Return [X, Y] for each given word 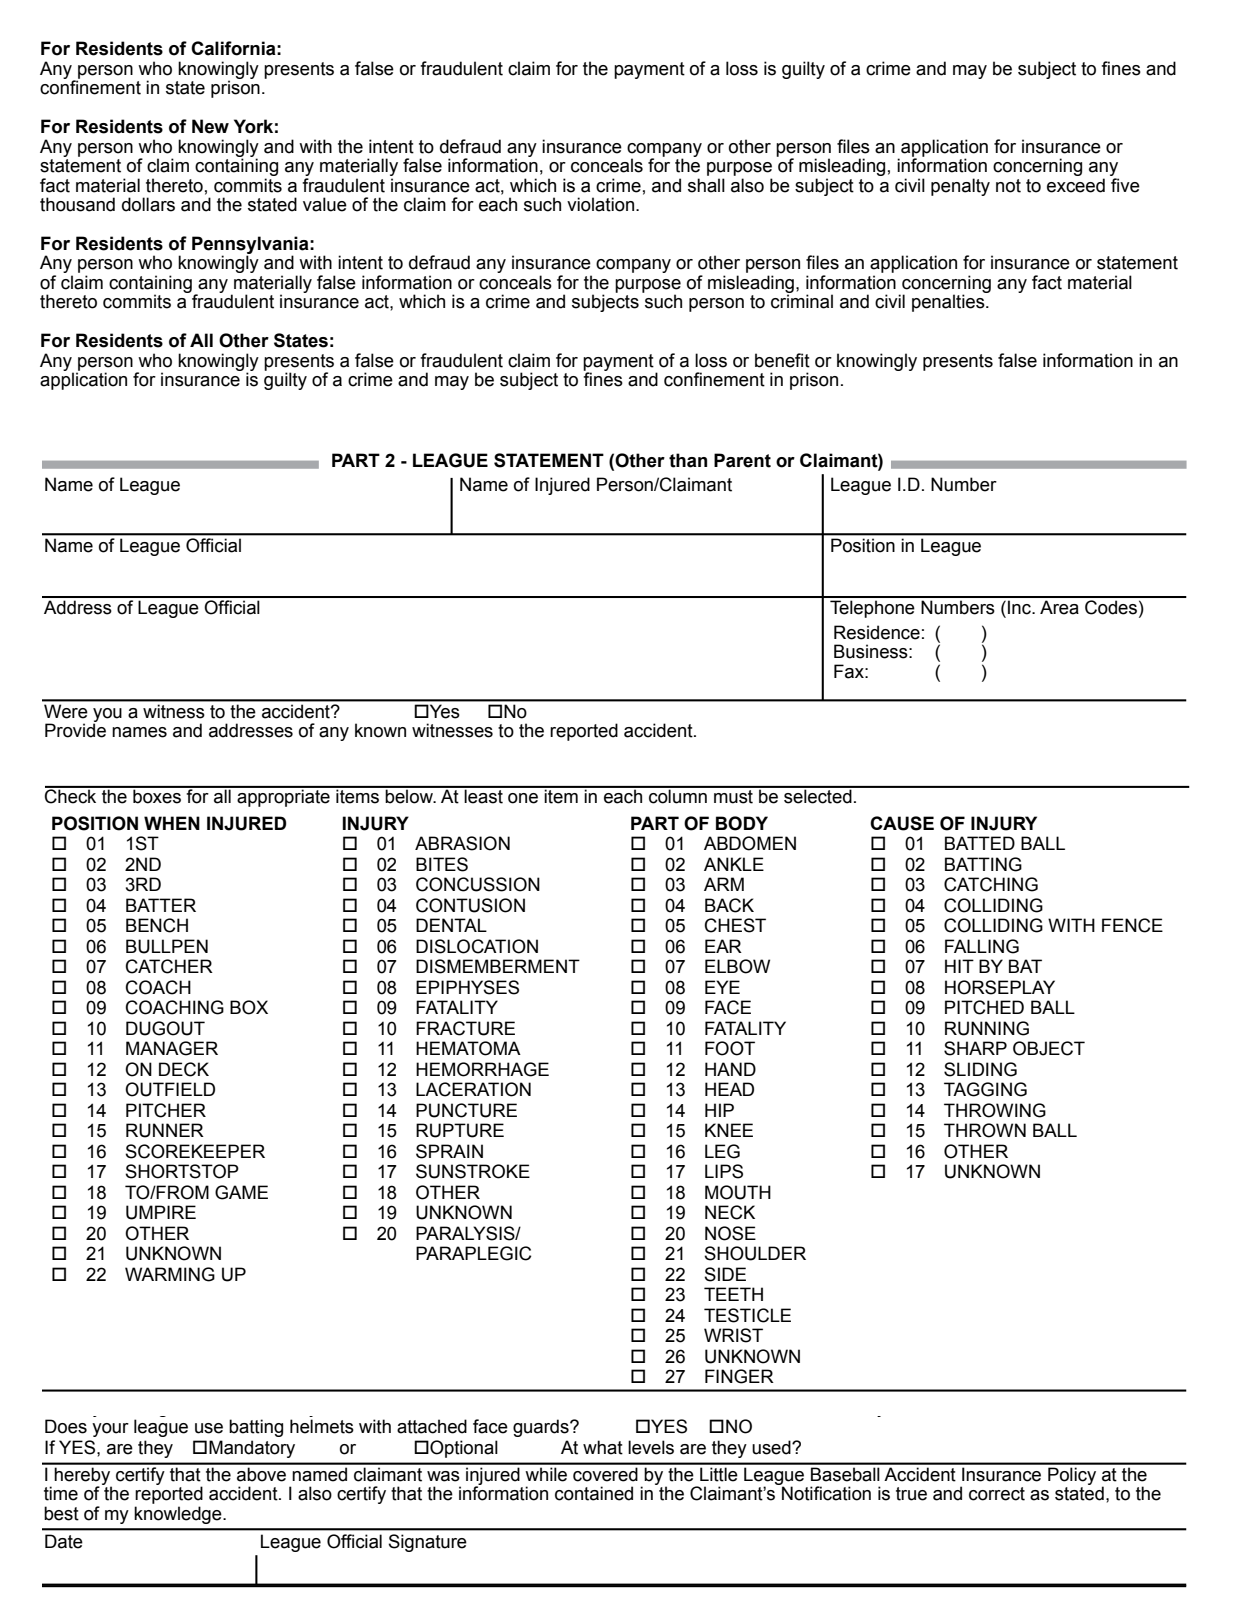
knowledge [179, 1515]
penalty [960, 187]
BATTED [980, 843]
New [210, 126]
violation [602, 204]
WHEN [172, 823]
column [678, 795]
